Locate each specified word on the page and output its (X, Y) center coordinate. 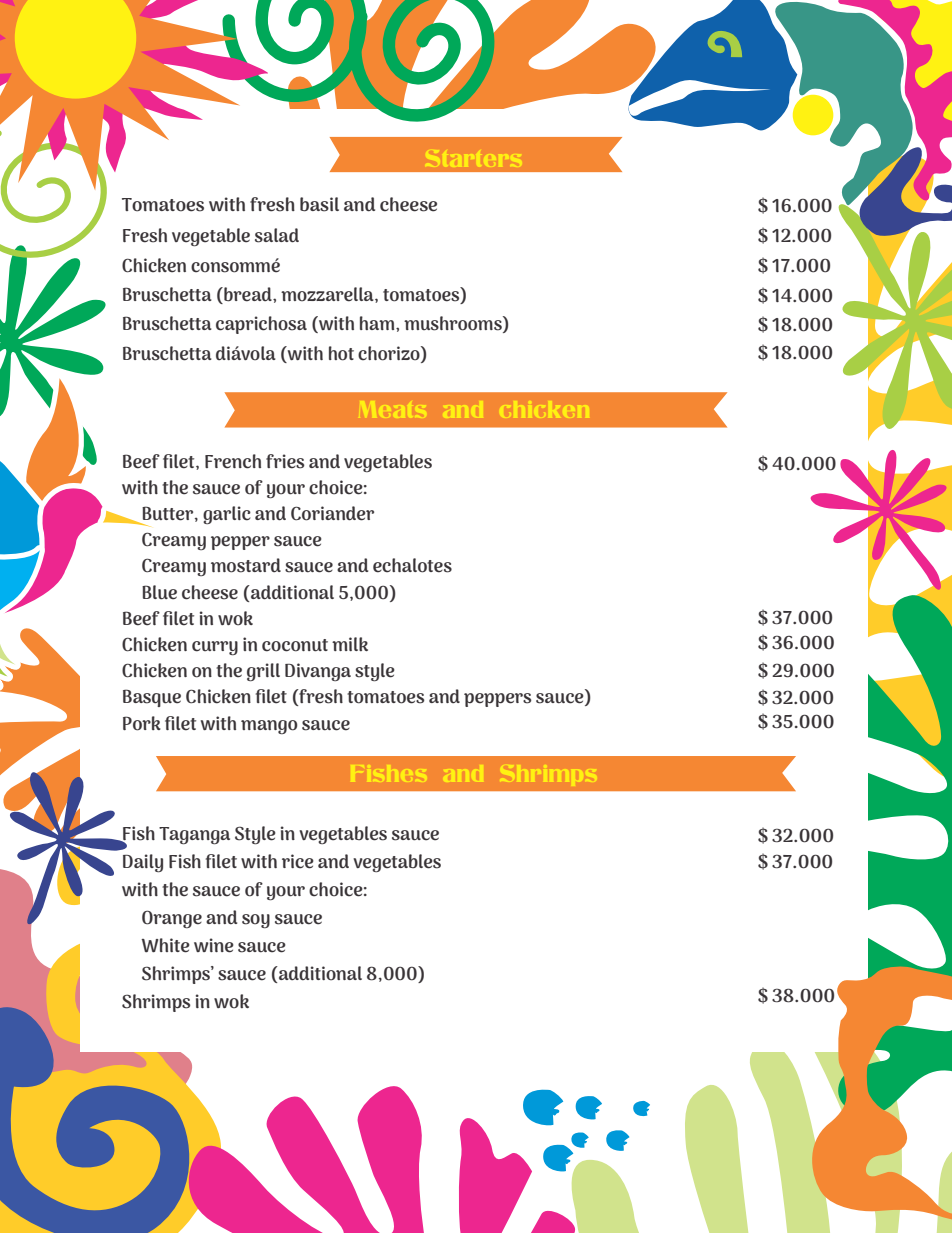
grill (263, 672)
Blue (159, 592)
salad (277, 235)
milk (350, 644)
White (165, 945)
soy (256, 921)
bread (248, 295)
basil (319, 204)
